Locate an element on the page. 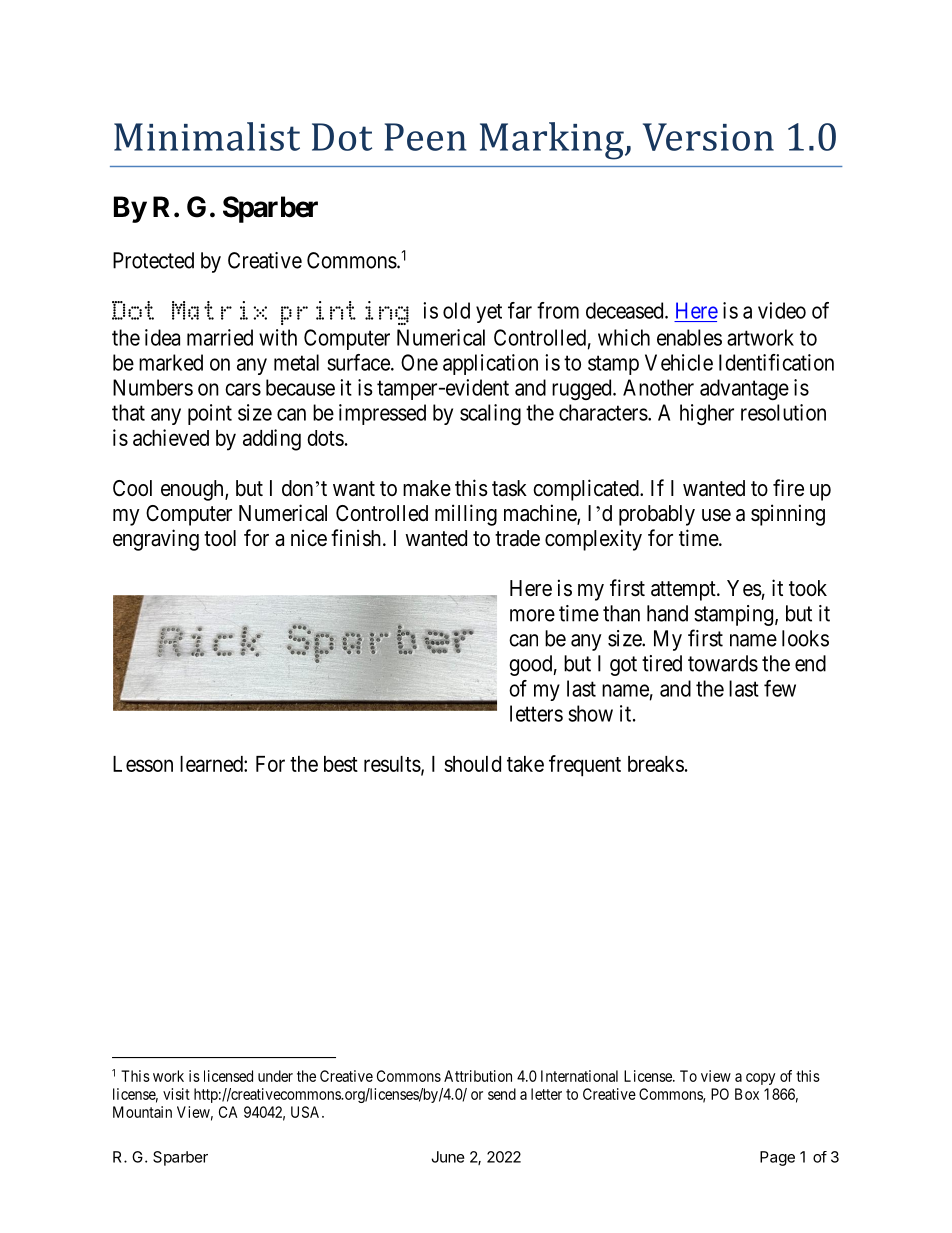  Peen is located at coordinates (425, 137).
